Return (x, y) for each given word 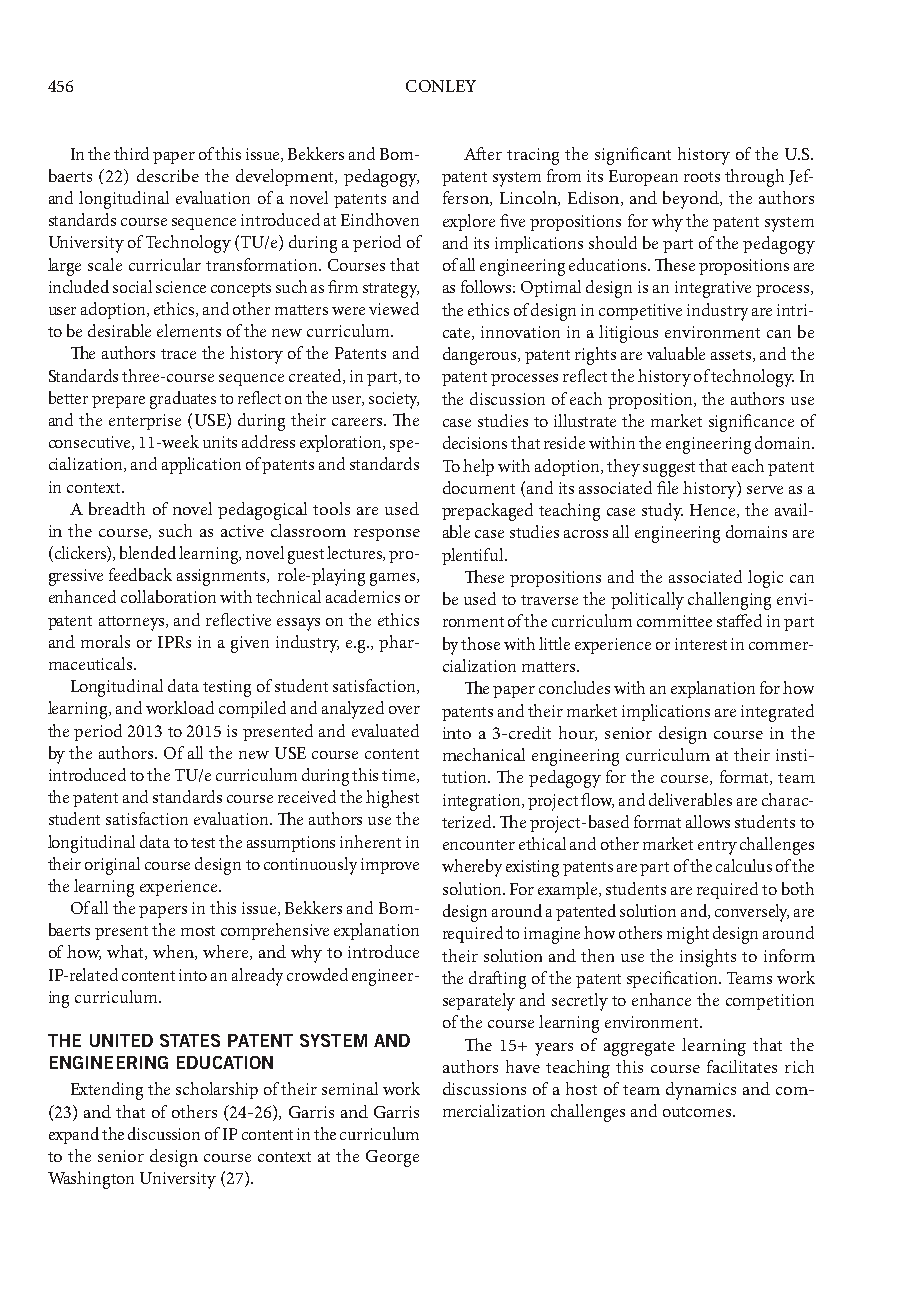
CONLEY (441, 86)
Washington (91, 1180)
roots (702, 177)
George (392, 1158)
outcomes (698, 1112)
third (131, 153)
